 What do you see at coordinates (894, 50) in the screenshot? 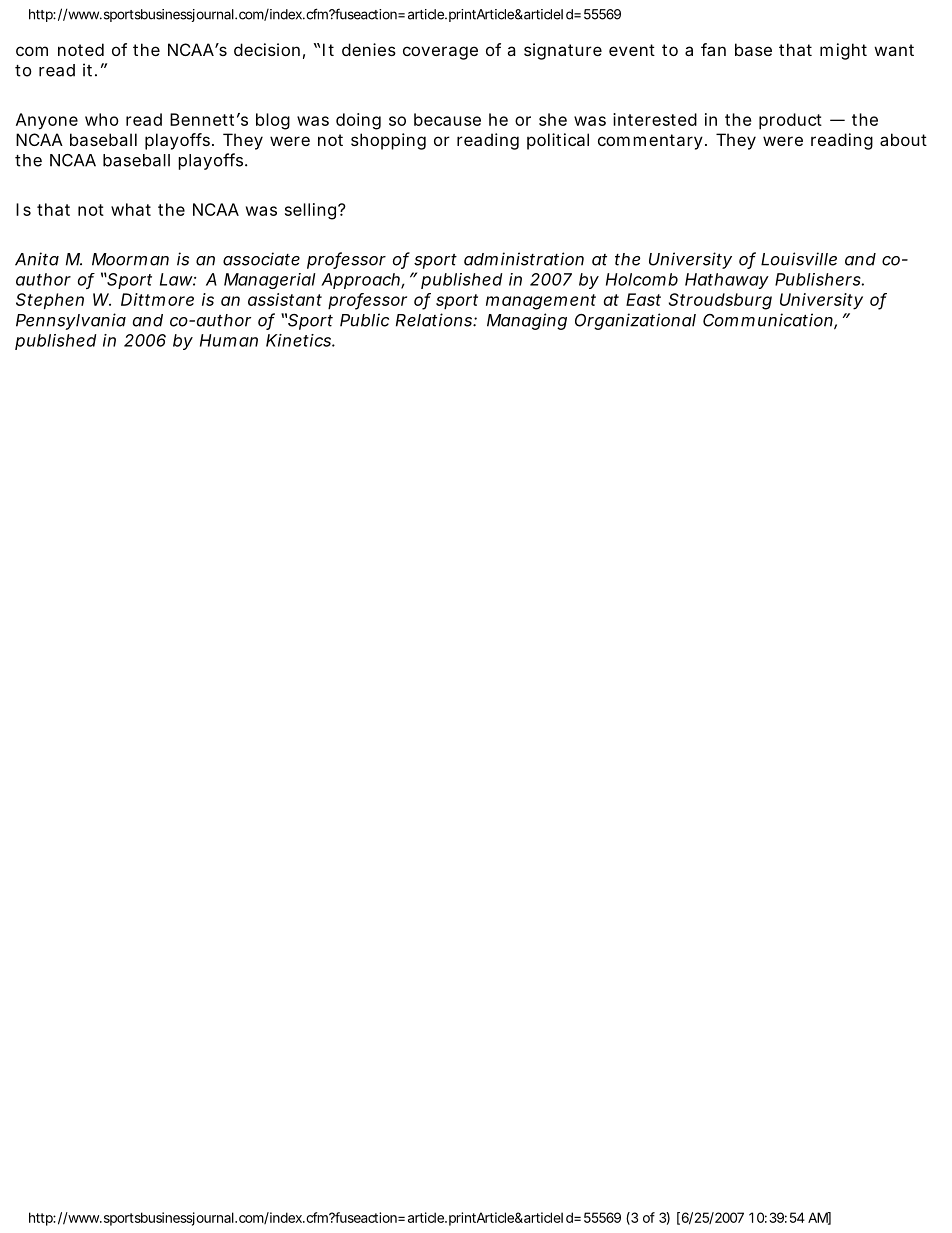
I see `want` at bounding box center [894, 50].
